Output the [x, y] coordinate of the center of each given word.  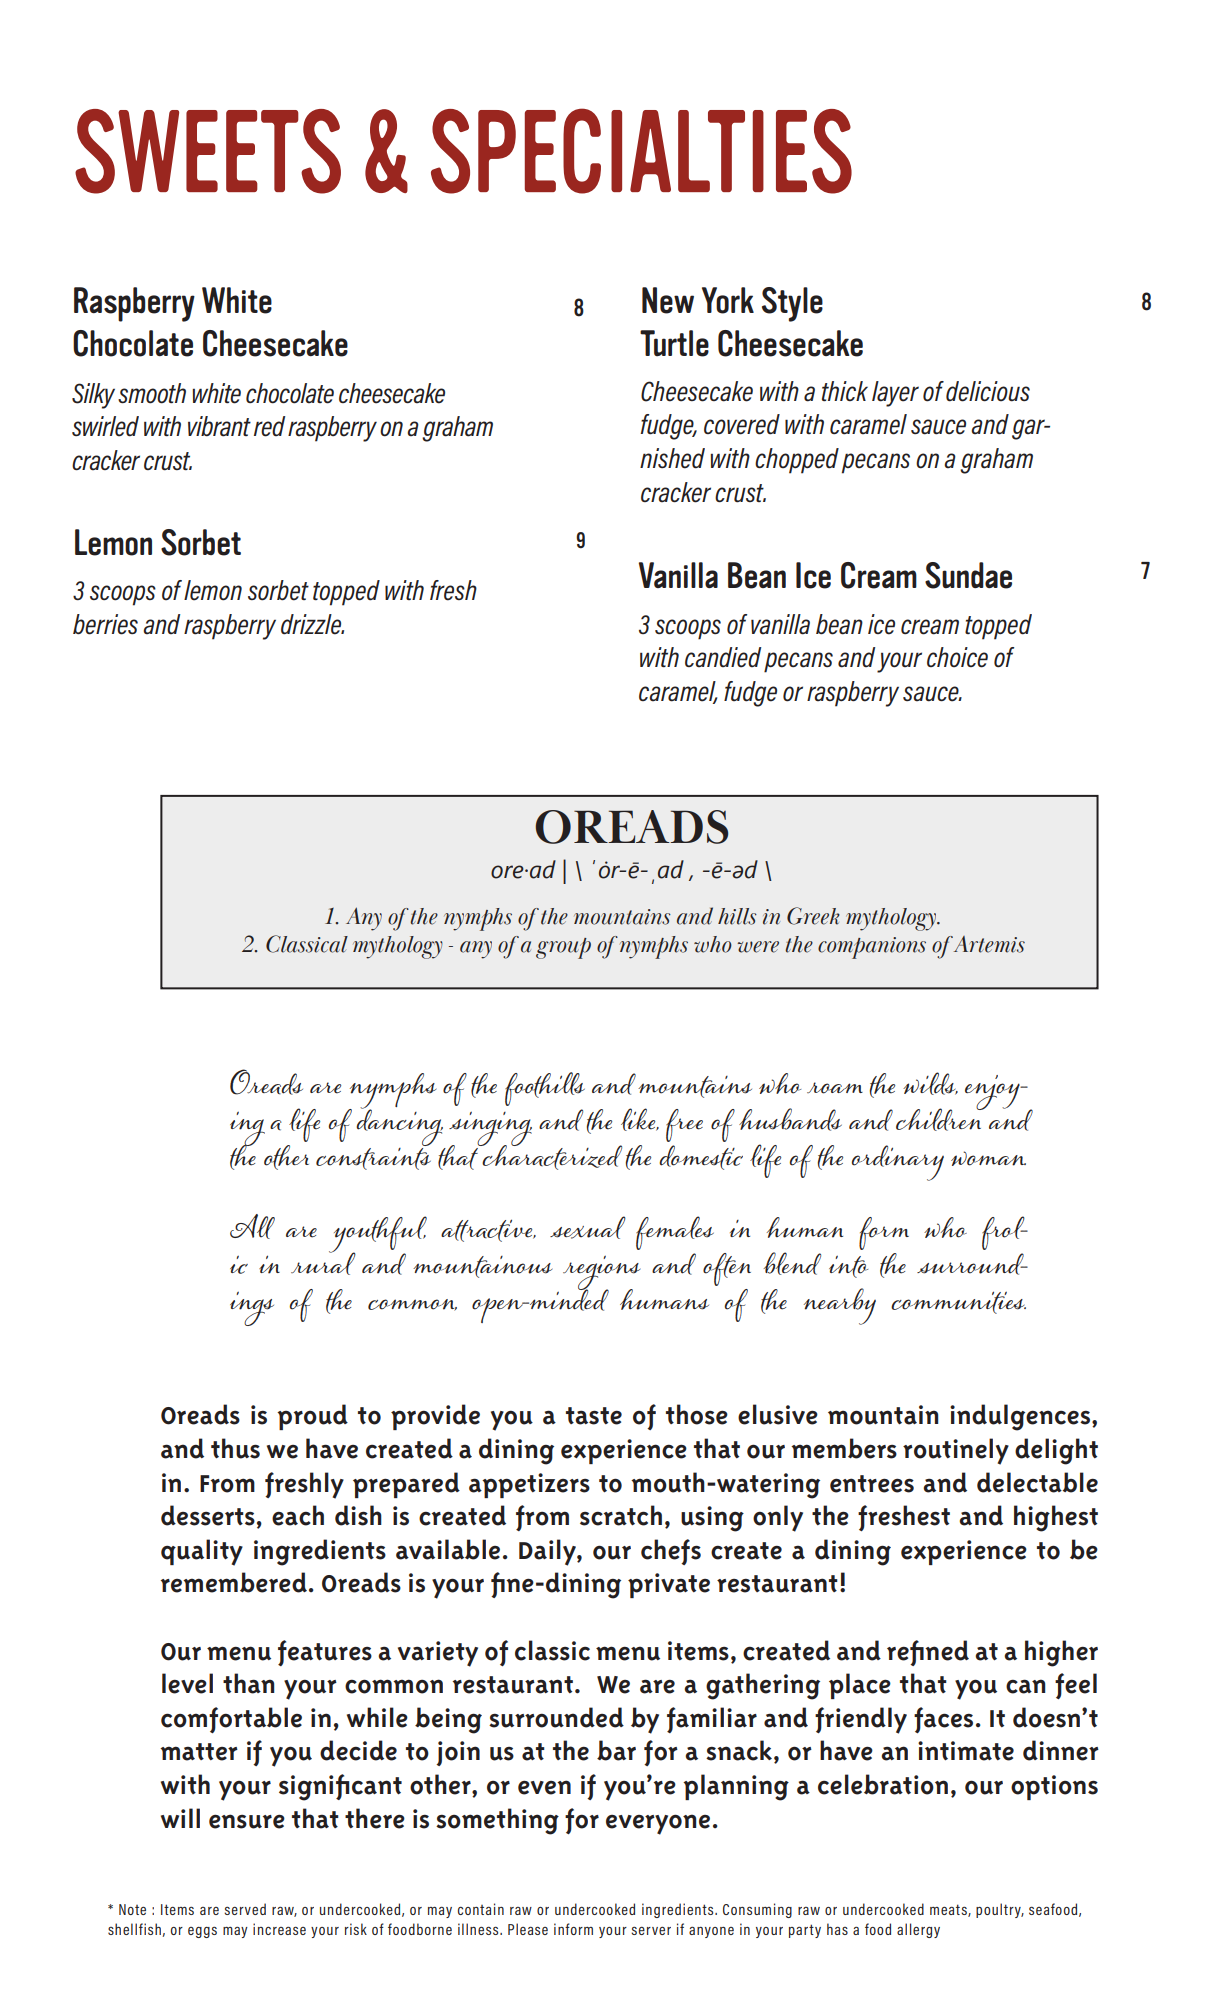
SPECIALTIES [641, 151]
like [639, 1119]
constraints [373, 1159]
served [245, 1909]
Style [792, 304]
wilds [930, 1083]
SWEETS [208, 151]
